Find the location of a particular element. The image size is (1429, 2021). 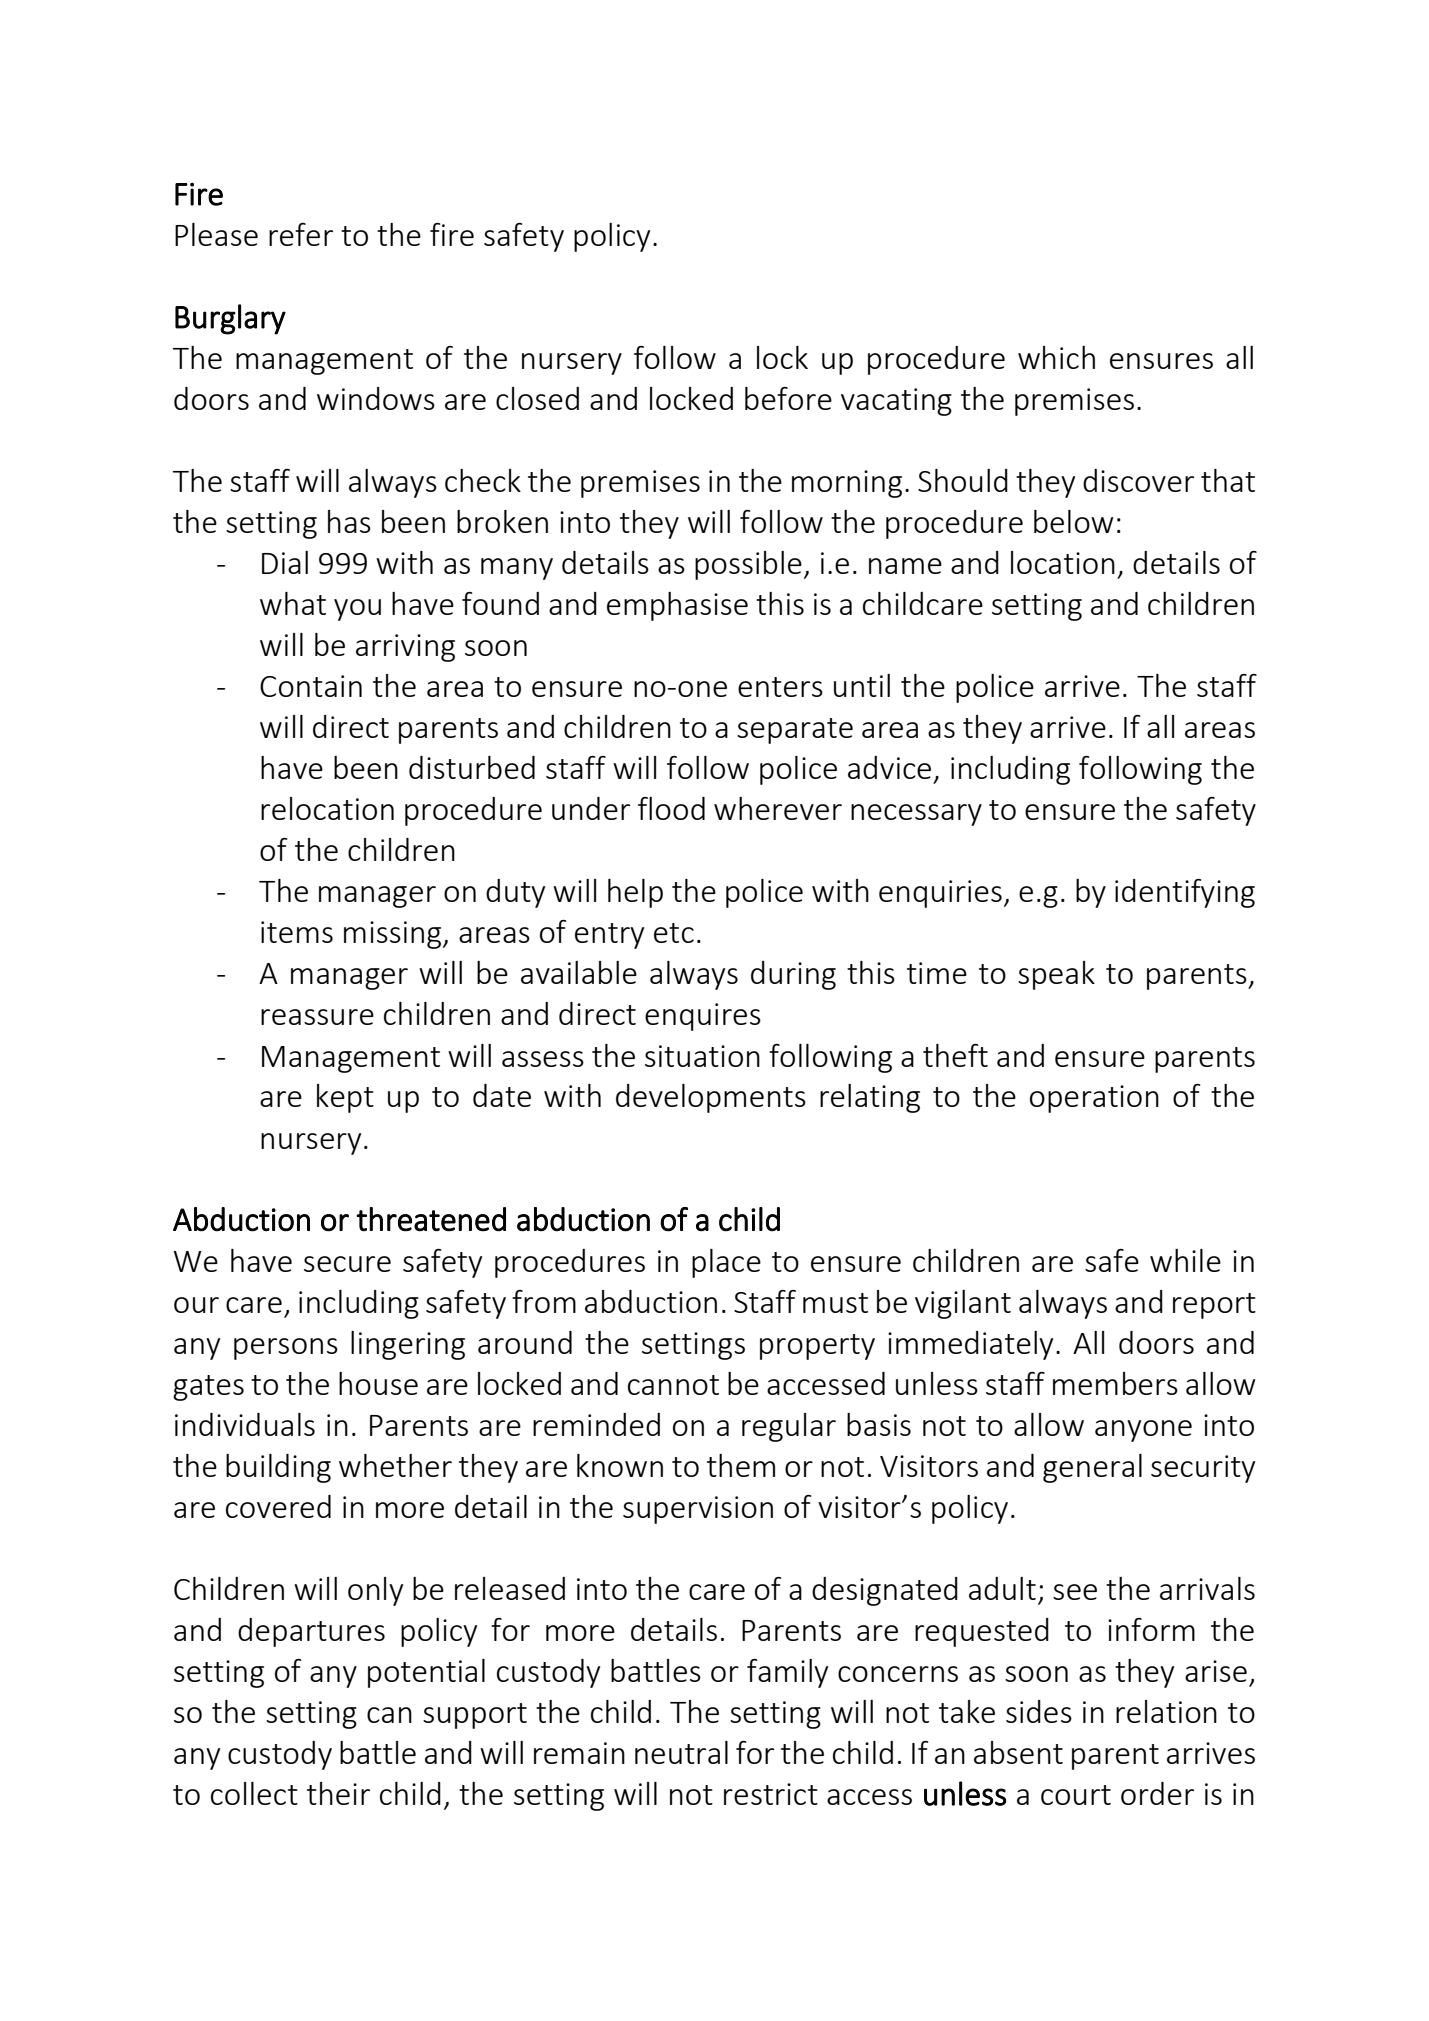

situation is located at coordinates (702, 1056).
